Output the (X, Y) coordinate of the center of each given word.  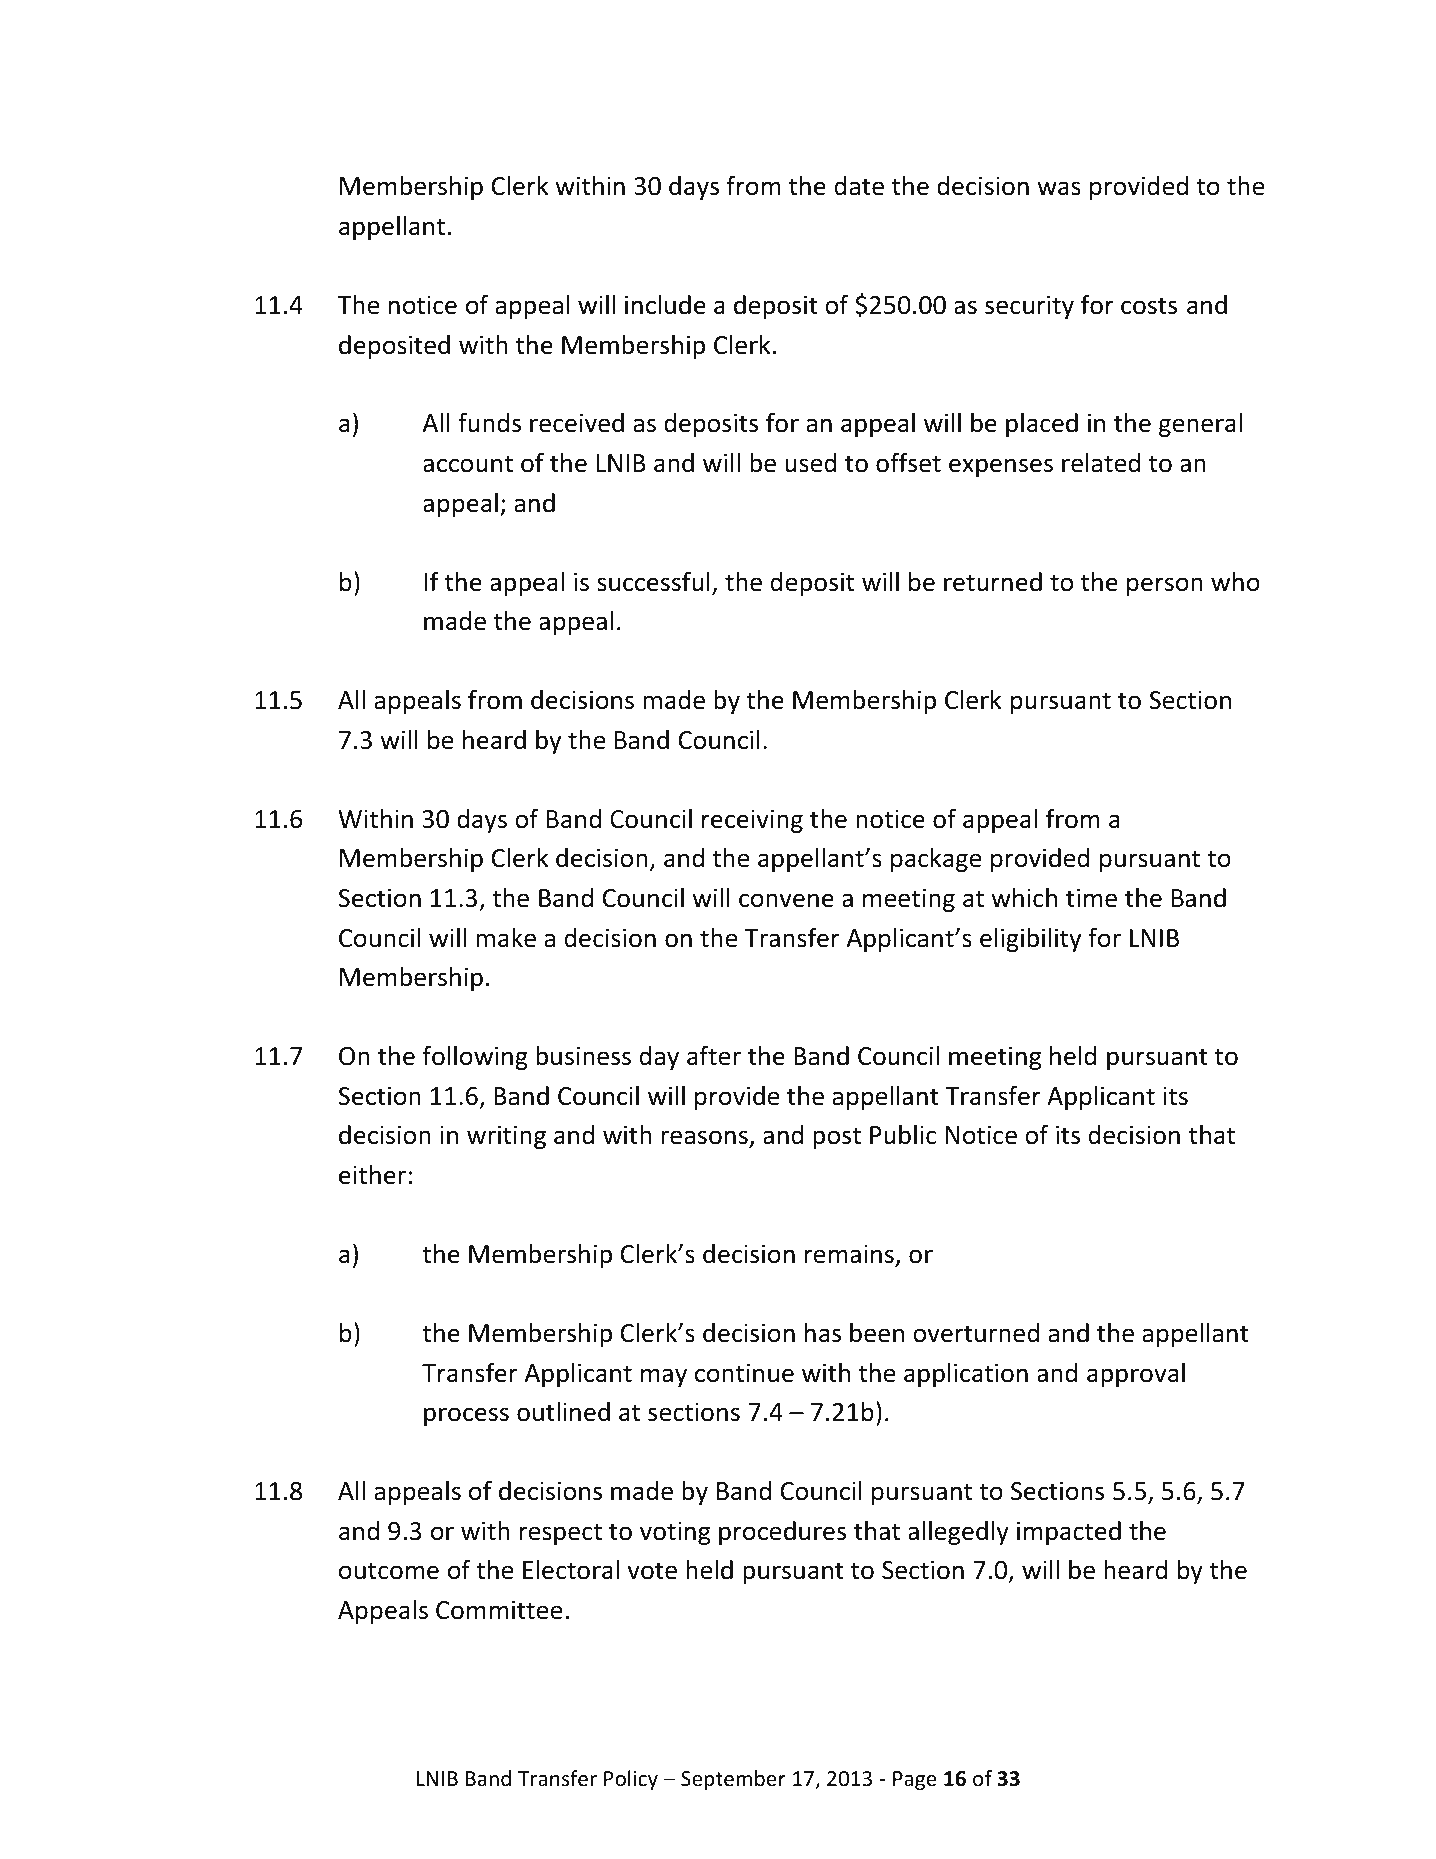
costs (1149, 306)
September (733, 1780)
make (506, 938)
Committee (499, 1610)
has (823, 1333)
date (859, 186)
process (466, 1416)
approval (1136, 1375)
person (1165, 586)
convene (786, 900)
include (665, 305)
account (468, 464)
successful (653, 581)
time (1091, 898)
